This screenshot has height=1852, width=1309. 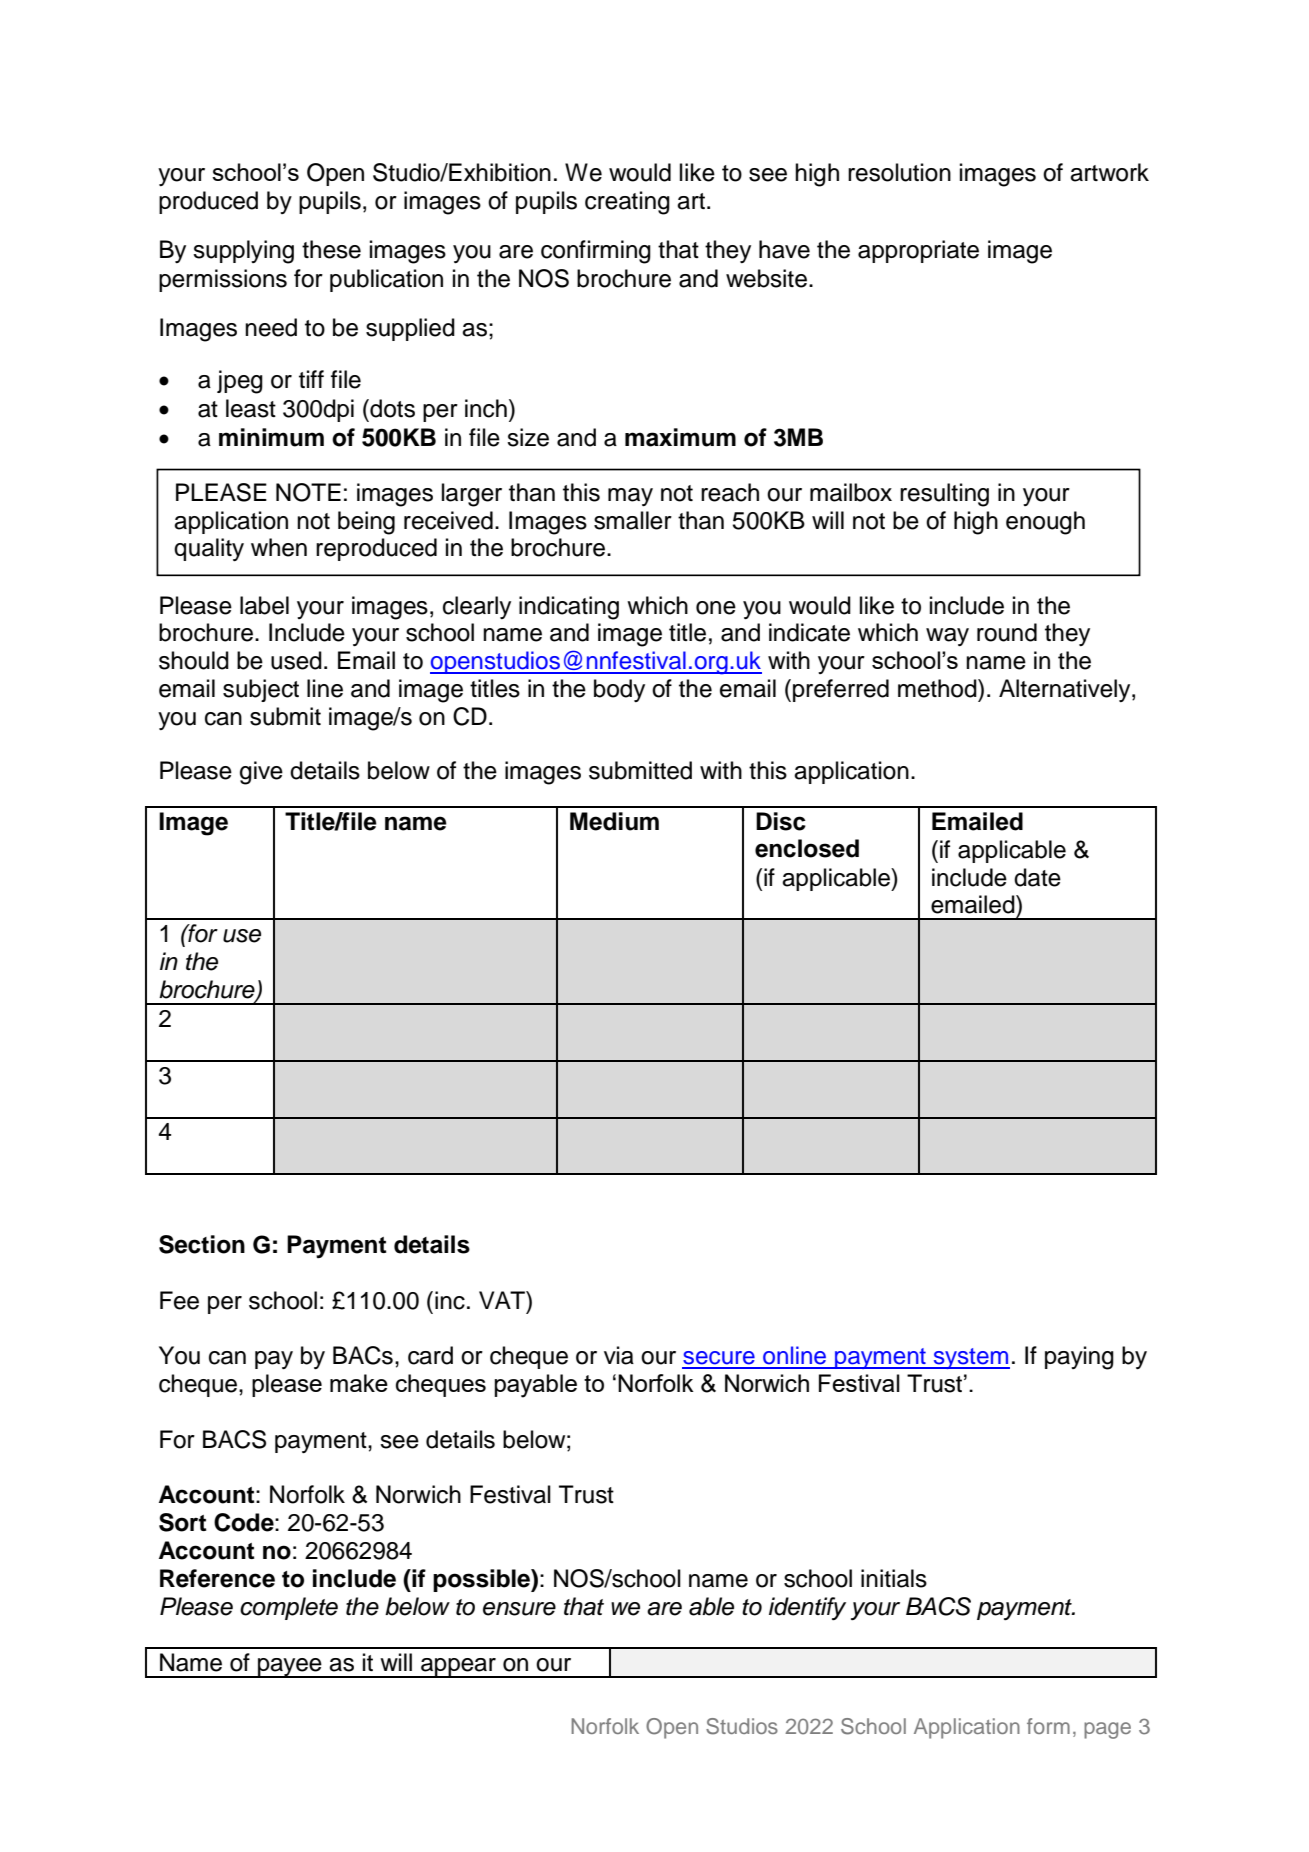 What do you see at coordinates (614, 821) in the screenshot?
I see `Medium` at bounding box center [614, 821].
